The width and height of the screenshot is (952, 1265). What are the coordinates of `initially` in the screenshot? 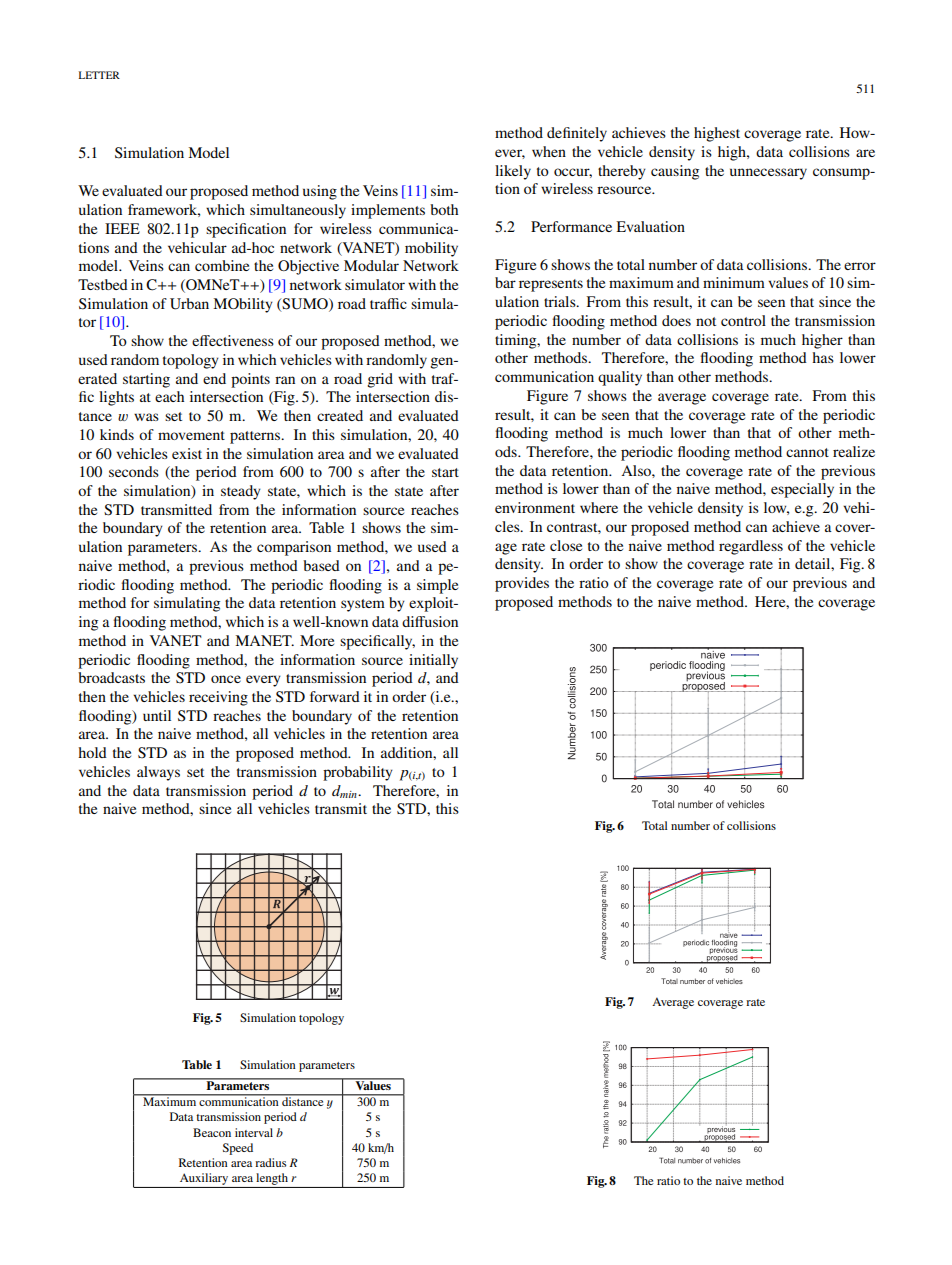 It's located at (433, 661).
